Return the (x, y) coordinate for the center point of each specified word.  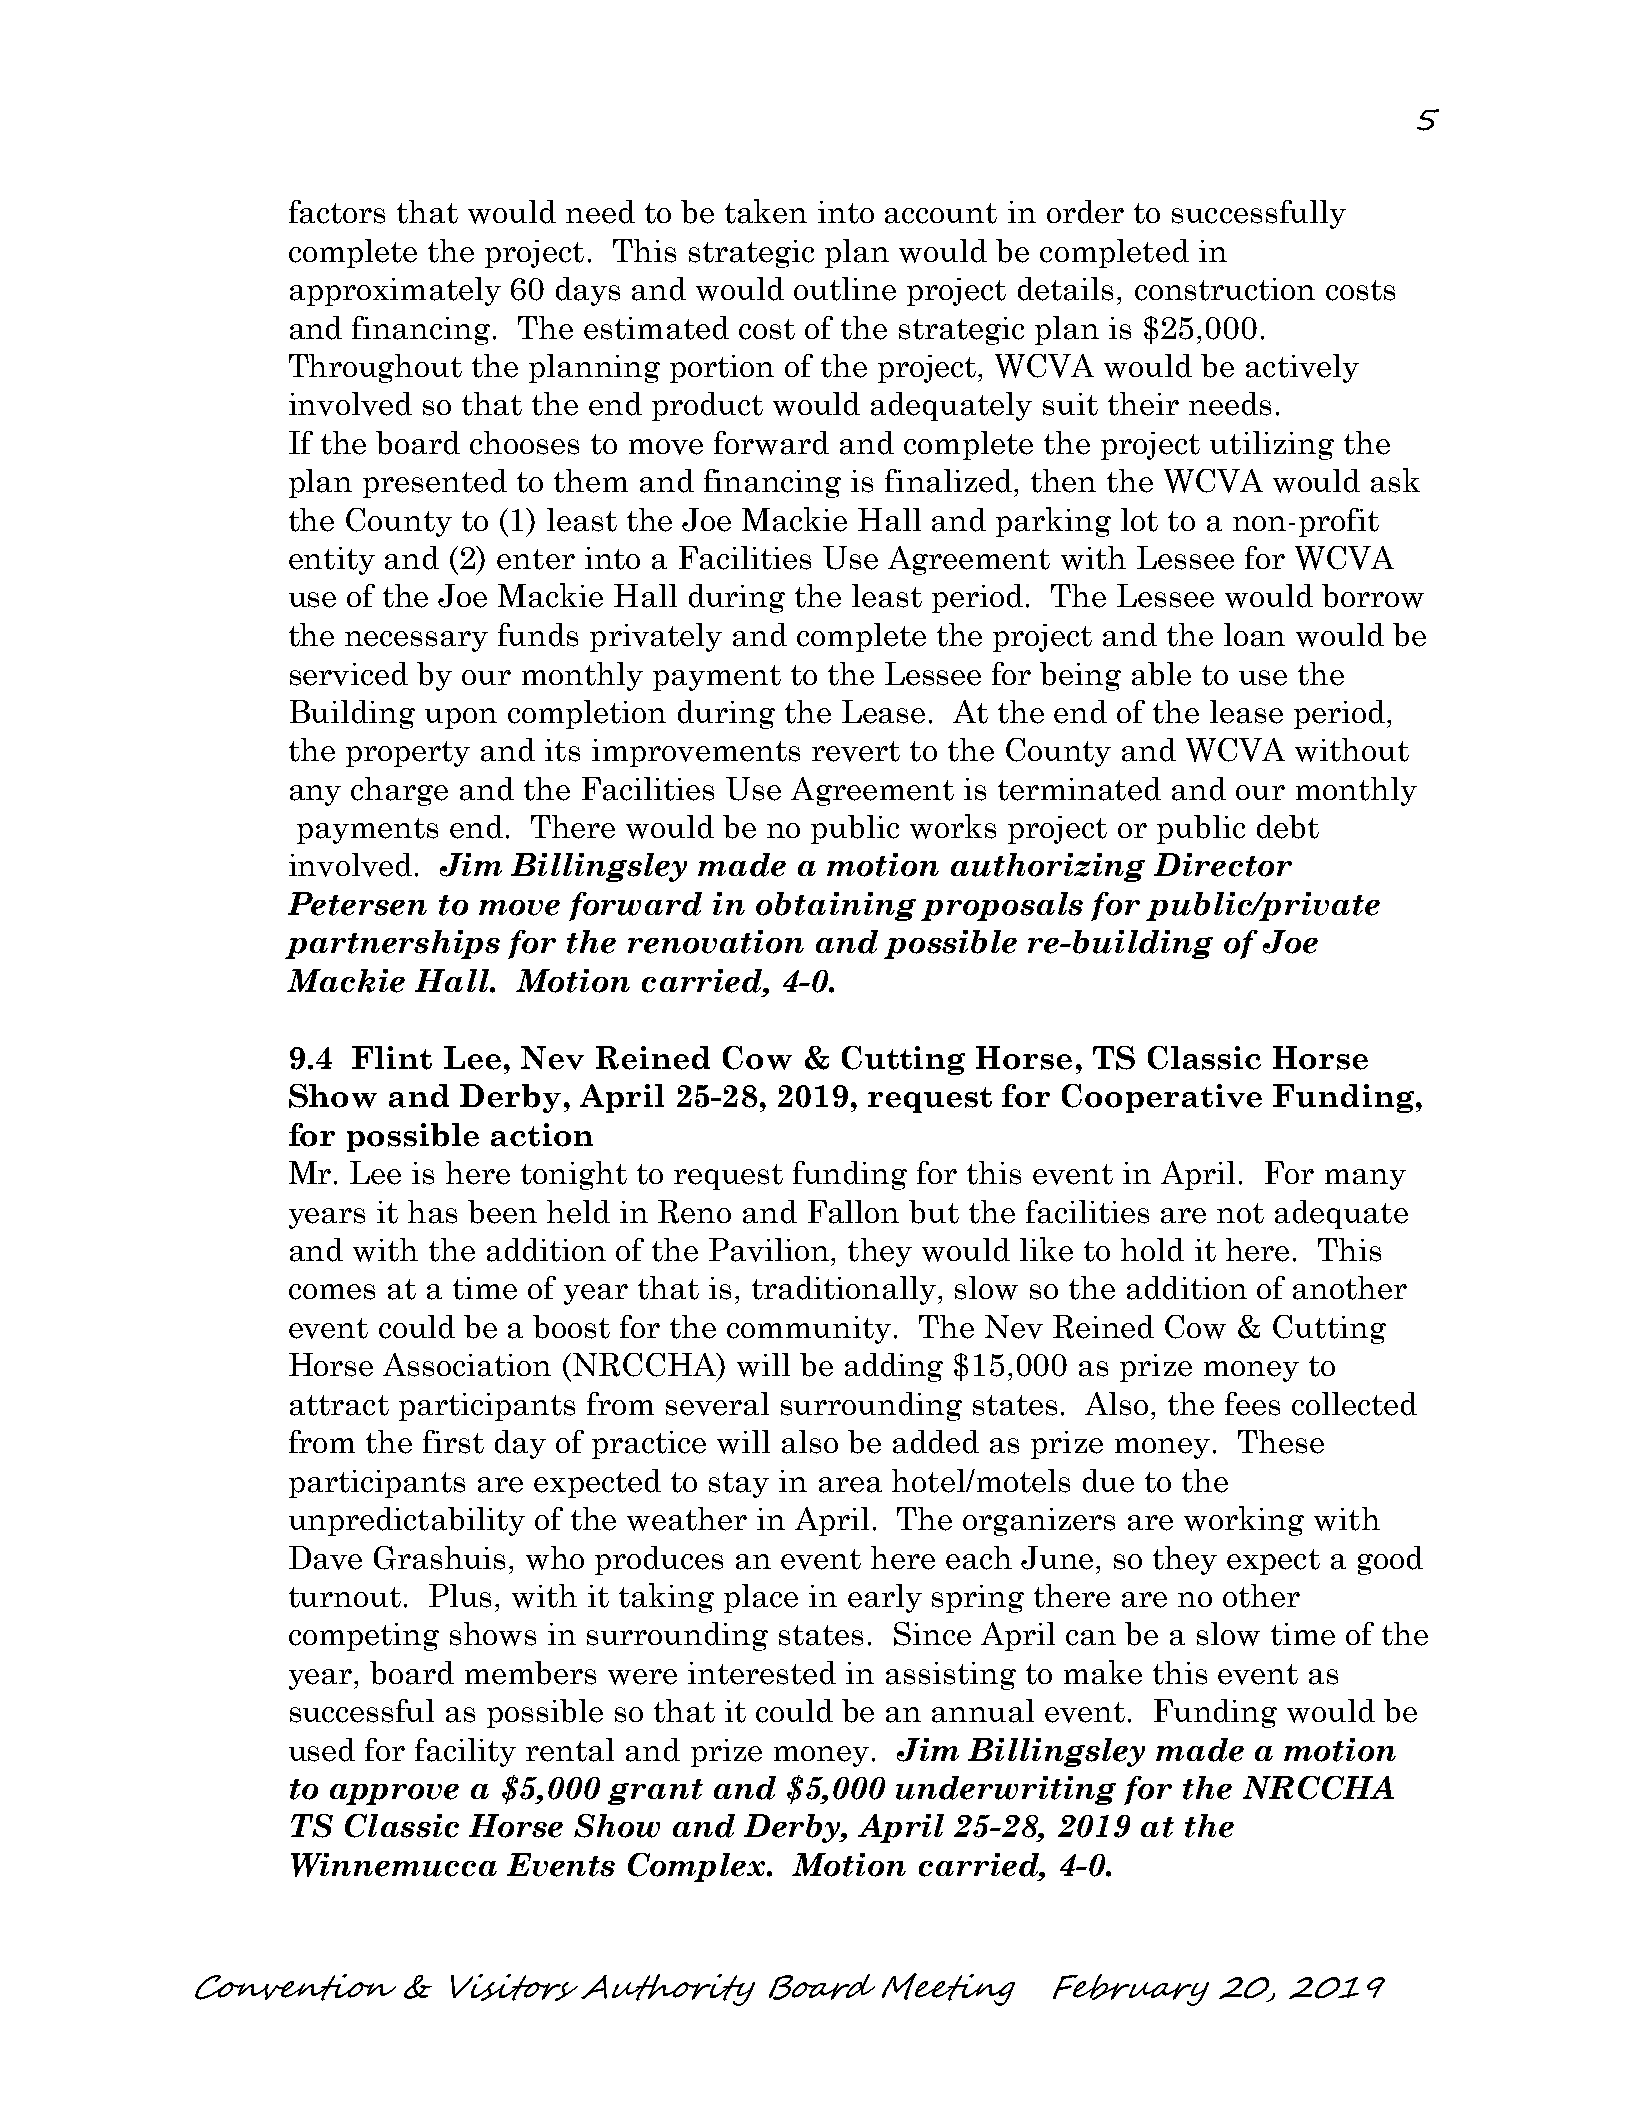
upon (461, 718)
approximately (395, 291)
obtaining (836, 906)
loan (1254, 635)
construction (1225, 289)
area (850, 1485)
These (1281, 1442)
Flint (392, 1058)
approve (394, 1794)
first (453, 1442)
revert (856, 751)
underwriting (1006, 1790)
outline (845, 289)
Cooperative (1162, 1098)
